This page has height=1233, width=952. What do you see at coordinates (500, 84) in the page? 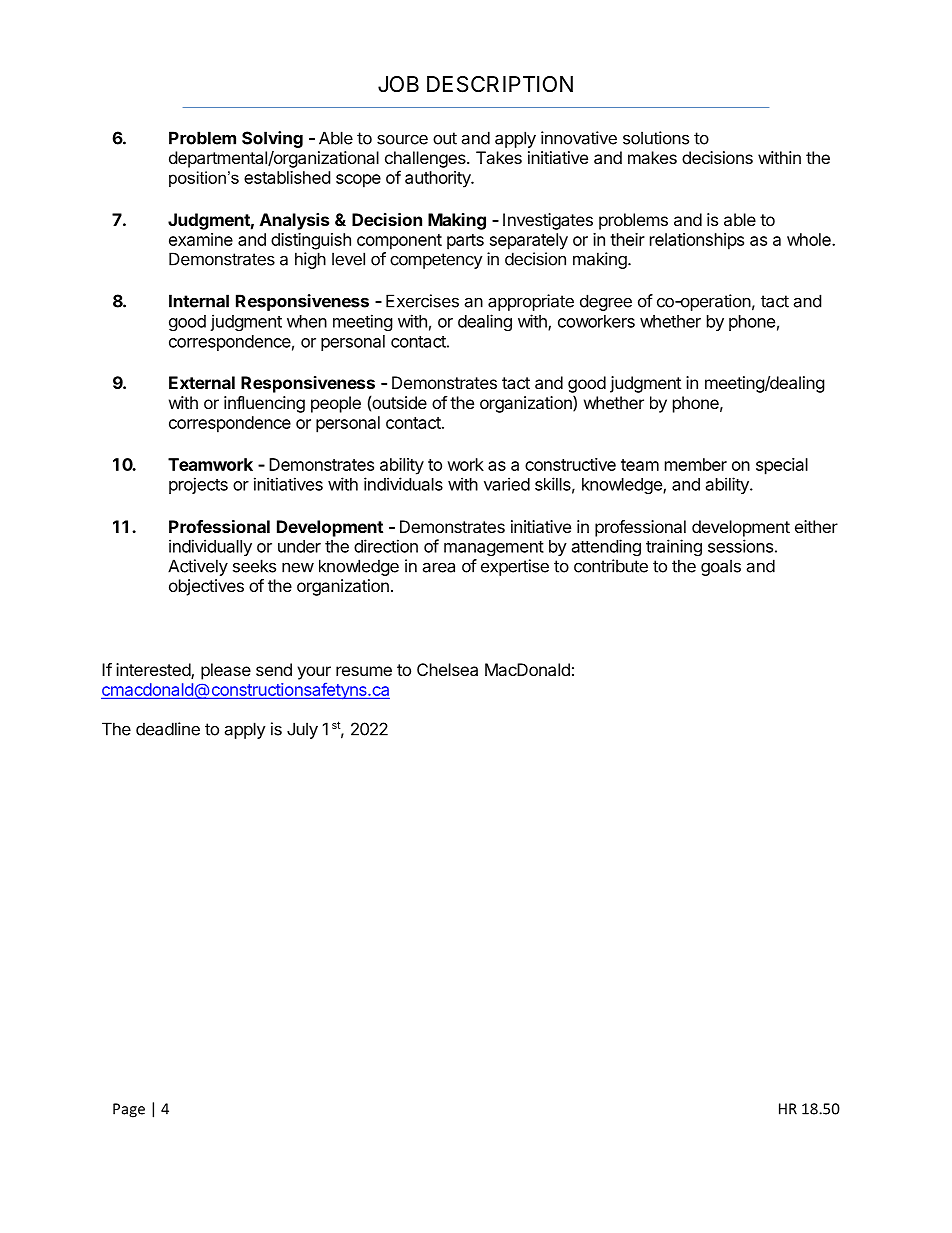
I see `DESCRIPTION` at bounding box center [500, 84].
